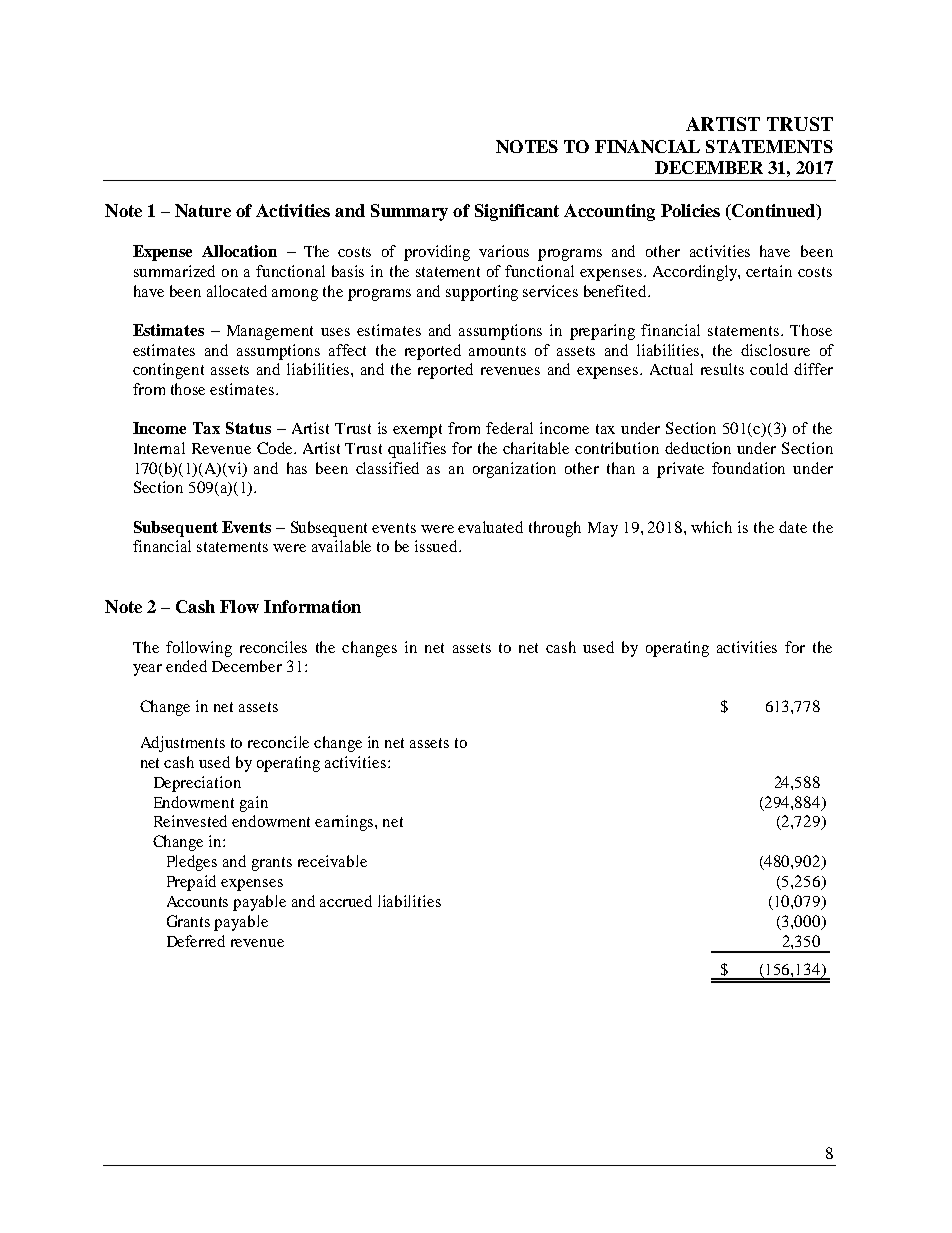 This image has height=1233, width=952. What do you see at coordinates (346, 901) in the image?
I see `accrued` at bounding box center [346, 901].
